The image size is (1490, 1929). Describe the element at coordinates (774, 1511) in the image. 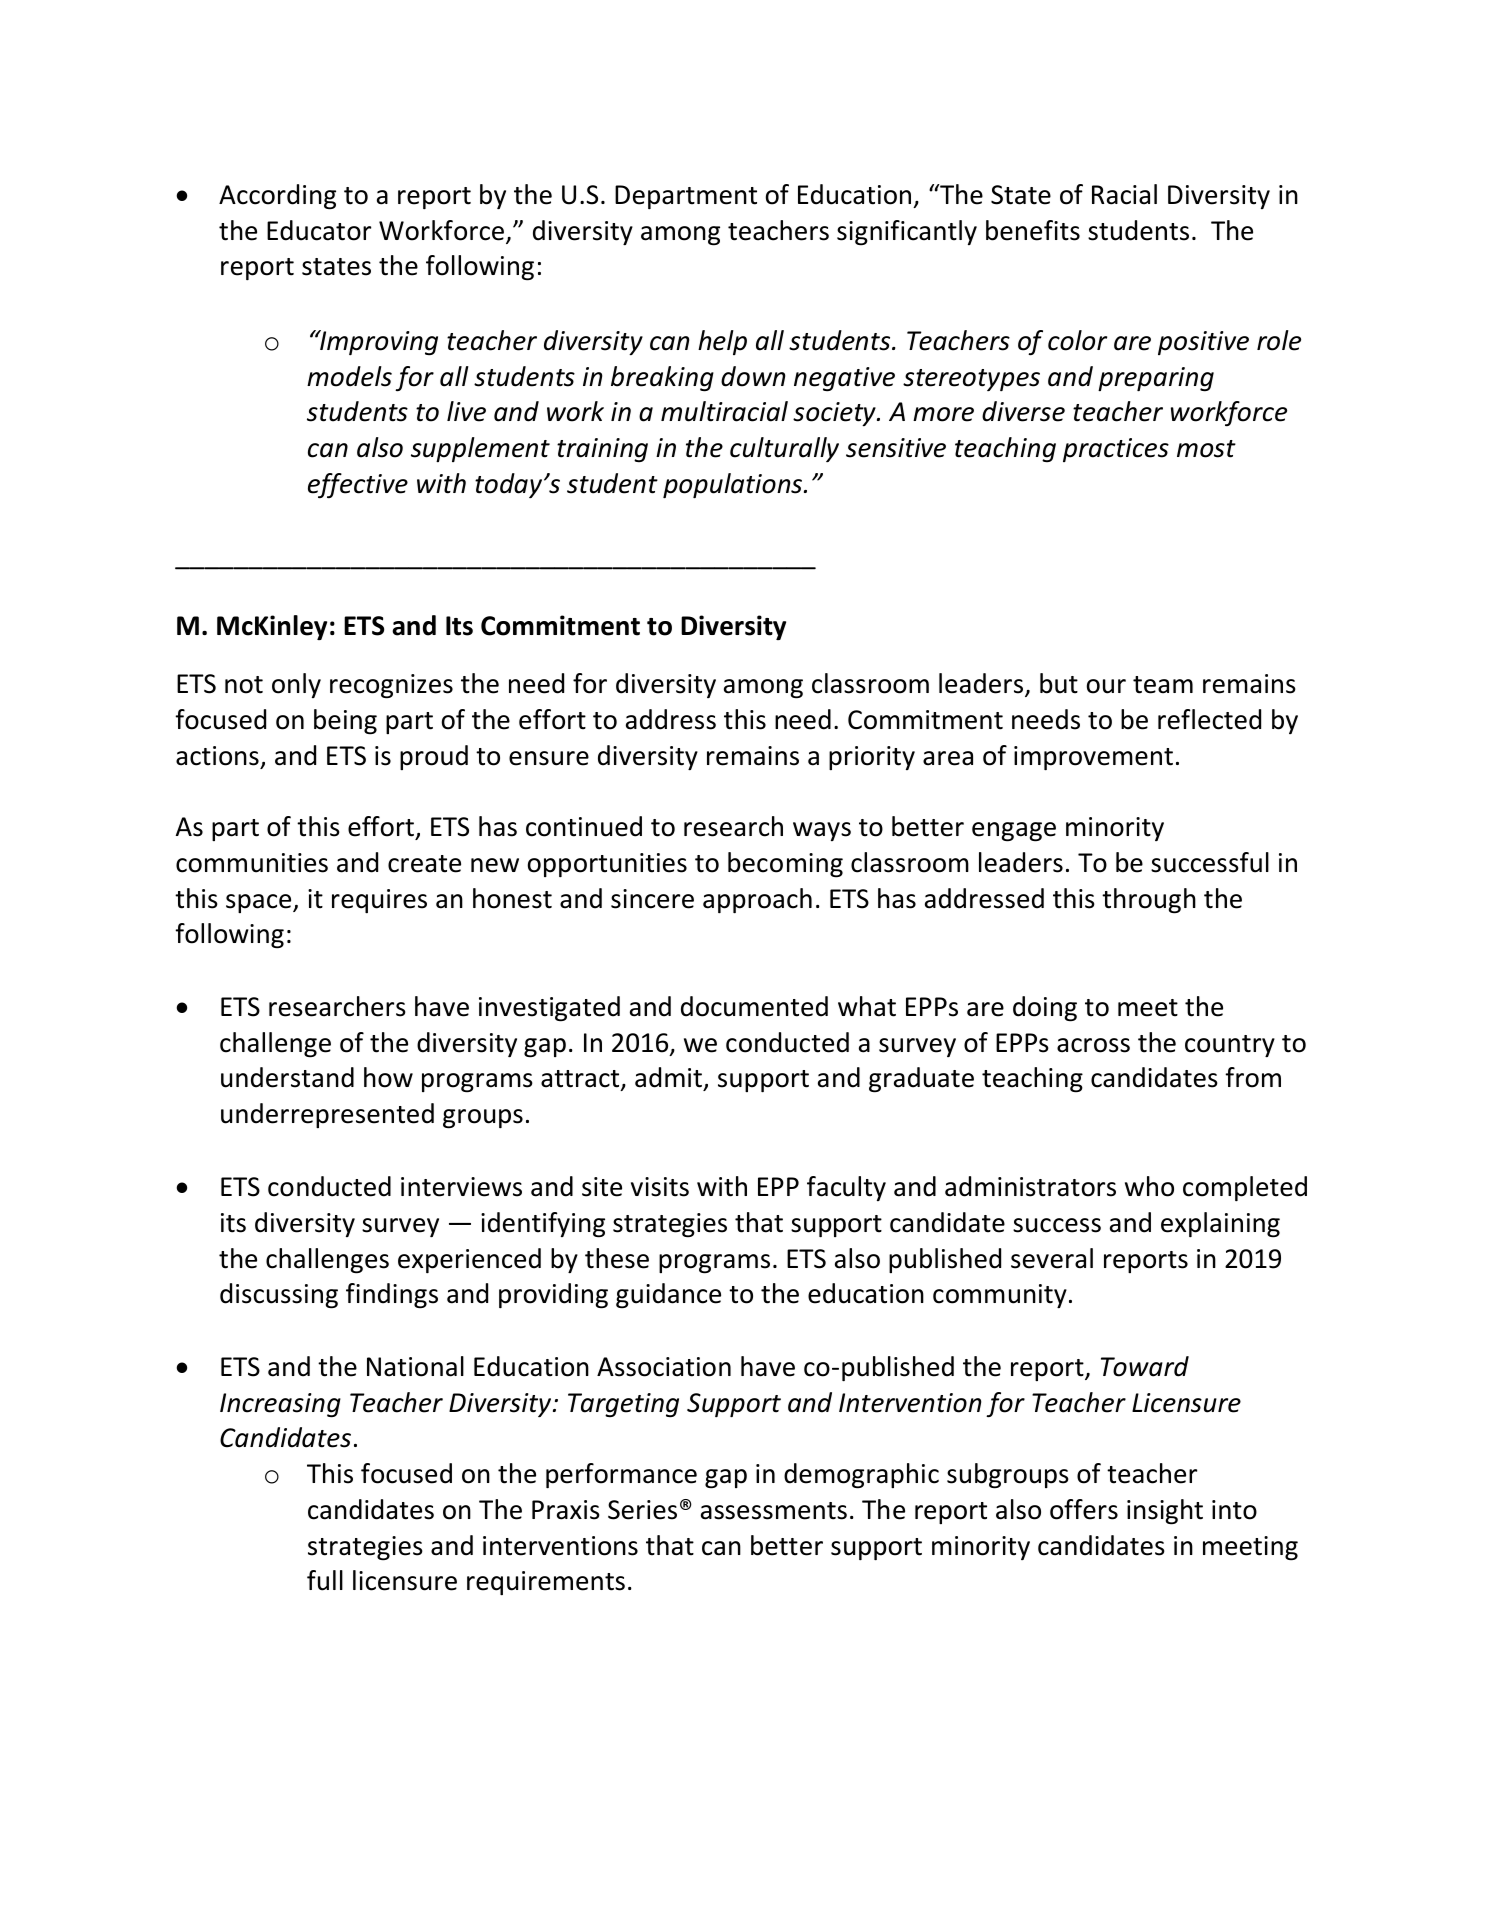

I see `assessments` at that location.
